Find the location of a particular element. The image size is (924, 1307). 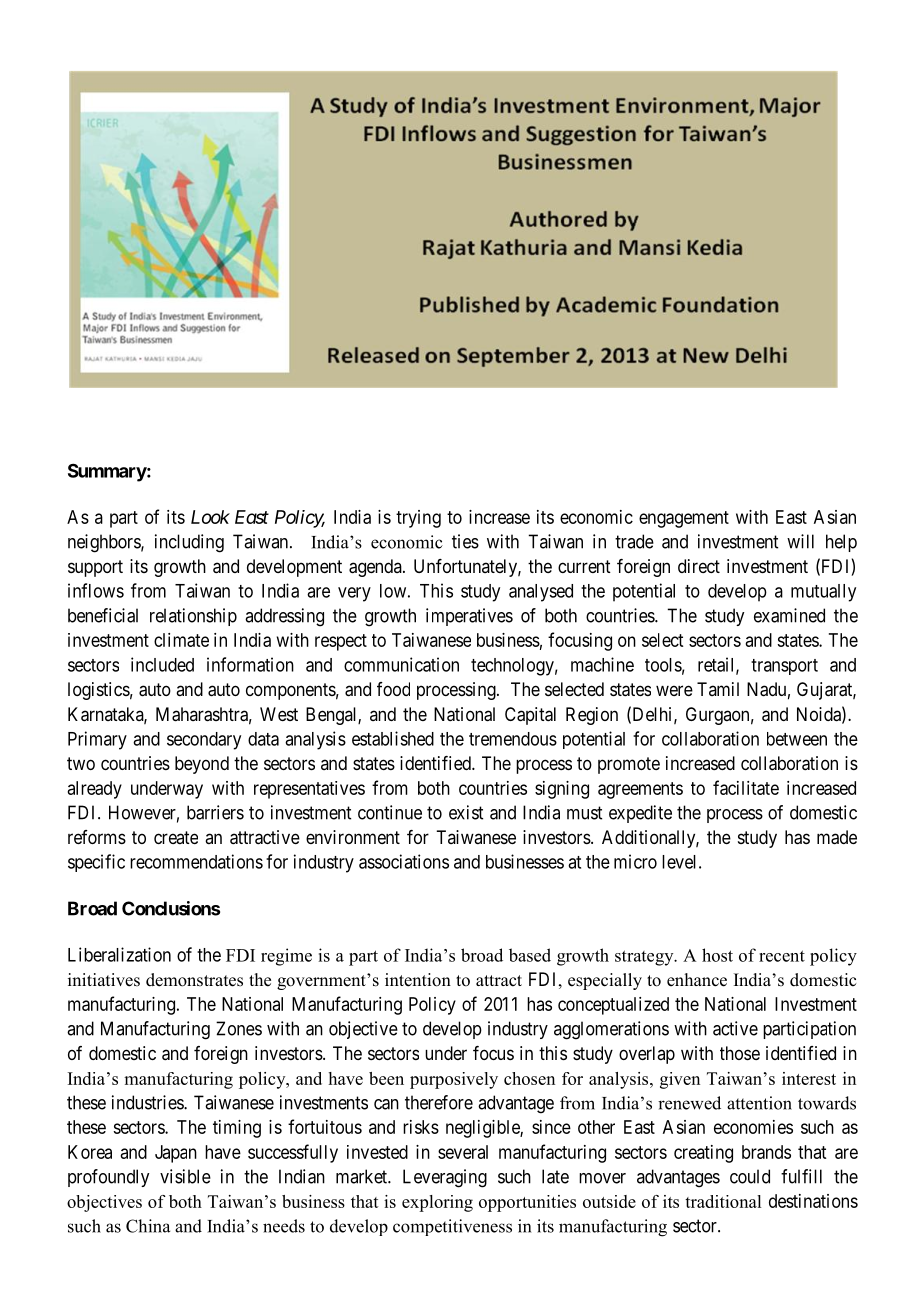

trying is located at coordinates (418, 519).
